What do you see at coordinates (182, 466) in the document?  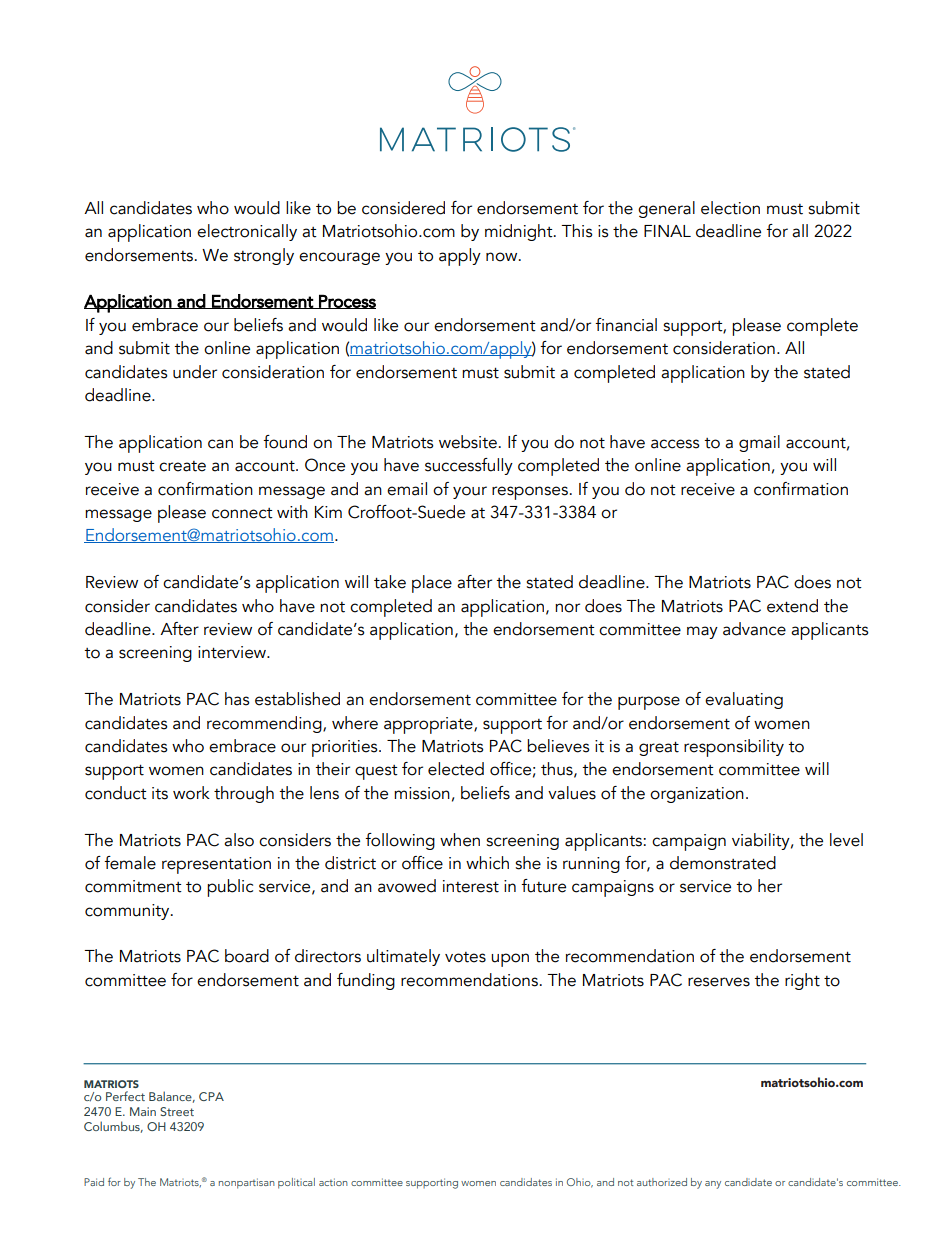 I see `create` at bounding box center [182, 466].
